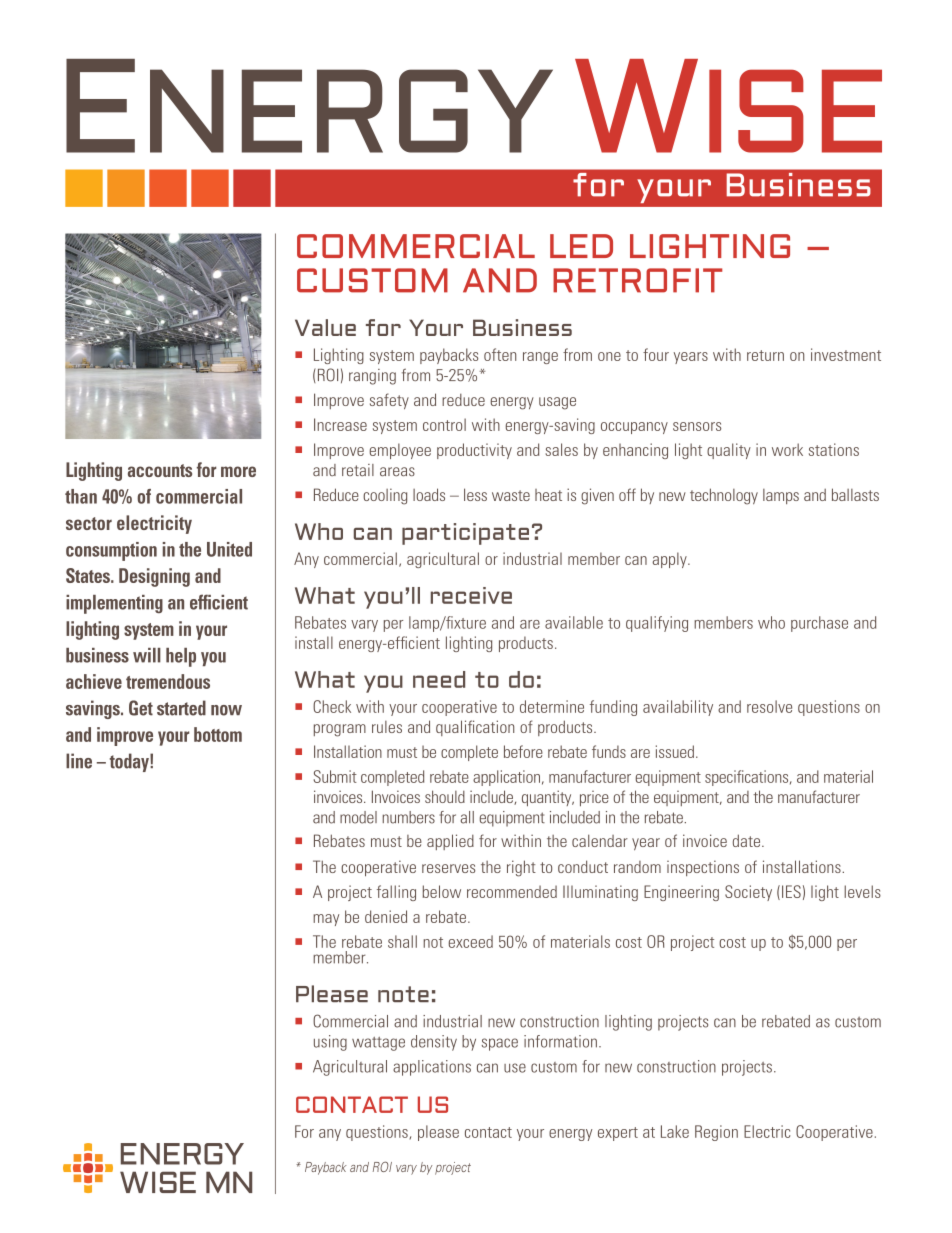  I want to click on Value, so click(325, 327).
